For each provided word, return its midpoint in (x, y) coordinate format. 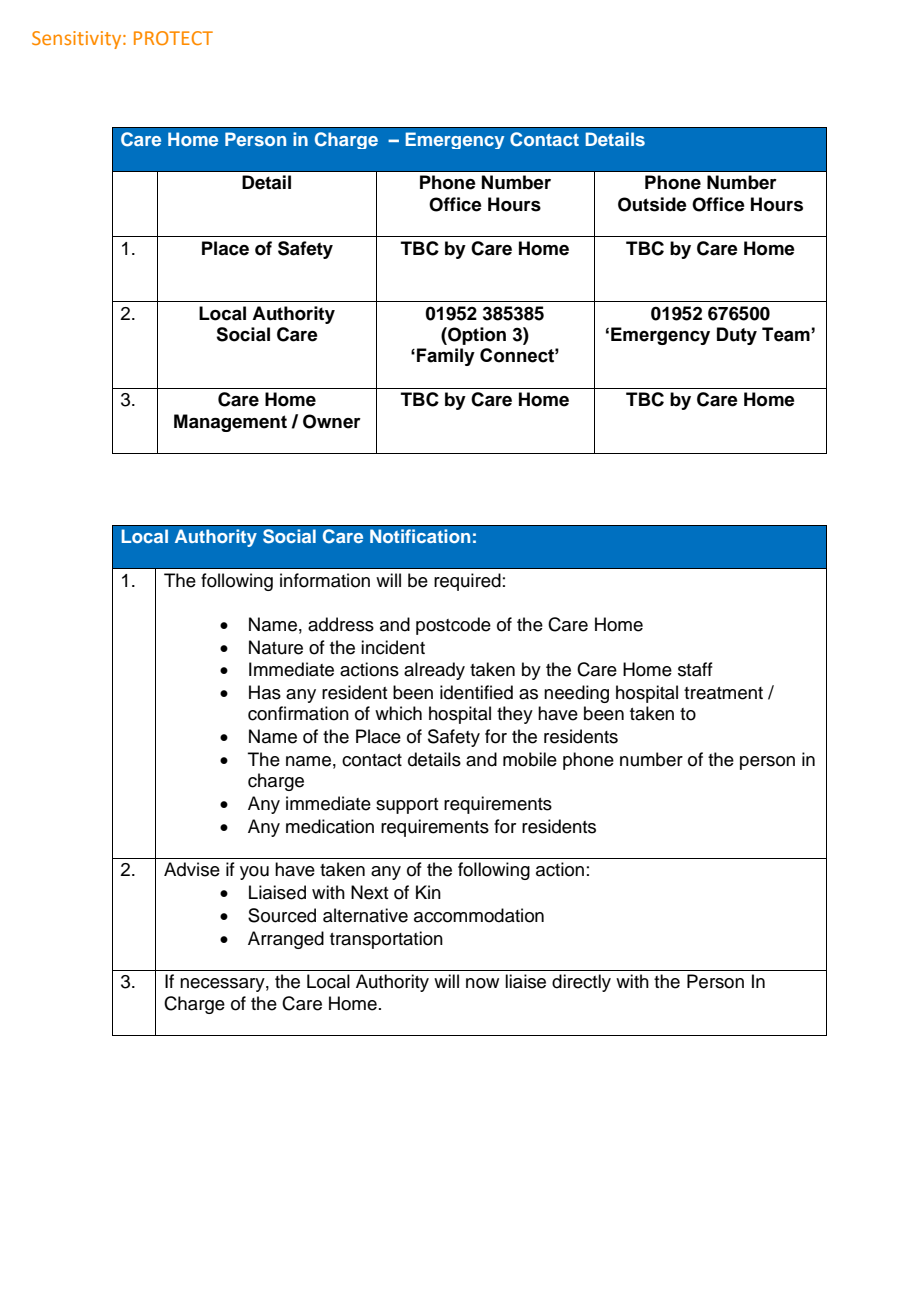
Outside (652, 204)
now (482, 983)
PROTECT (173, 38)
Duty (737, 336)
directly (581, 983)
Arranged (286, 940)
